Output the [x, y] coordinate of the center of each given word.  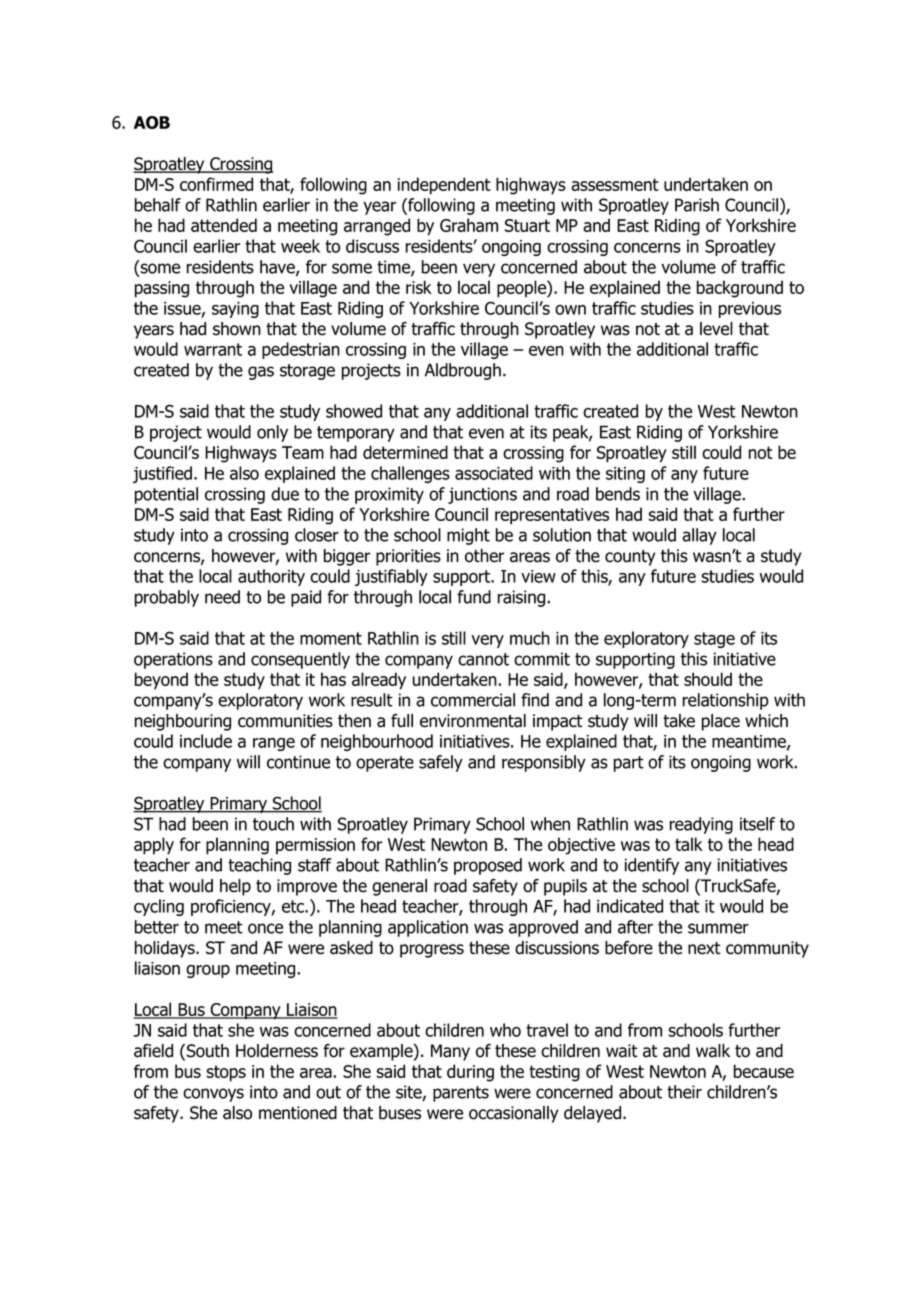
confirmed [216, 184]
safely [441, 763]
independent [444, 186]
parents [461, 1094]
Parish [697, 205]
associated [494, 473]
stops [226, 1073]
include [206, 741]
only [272, 433]
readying [701, 825]
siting [625, 475]
